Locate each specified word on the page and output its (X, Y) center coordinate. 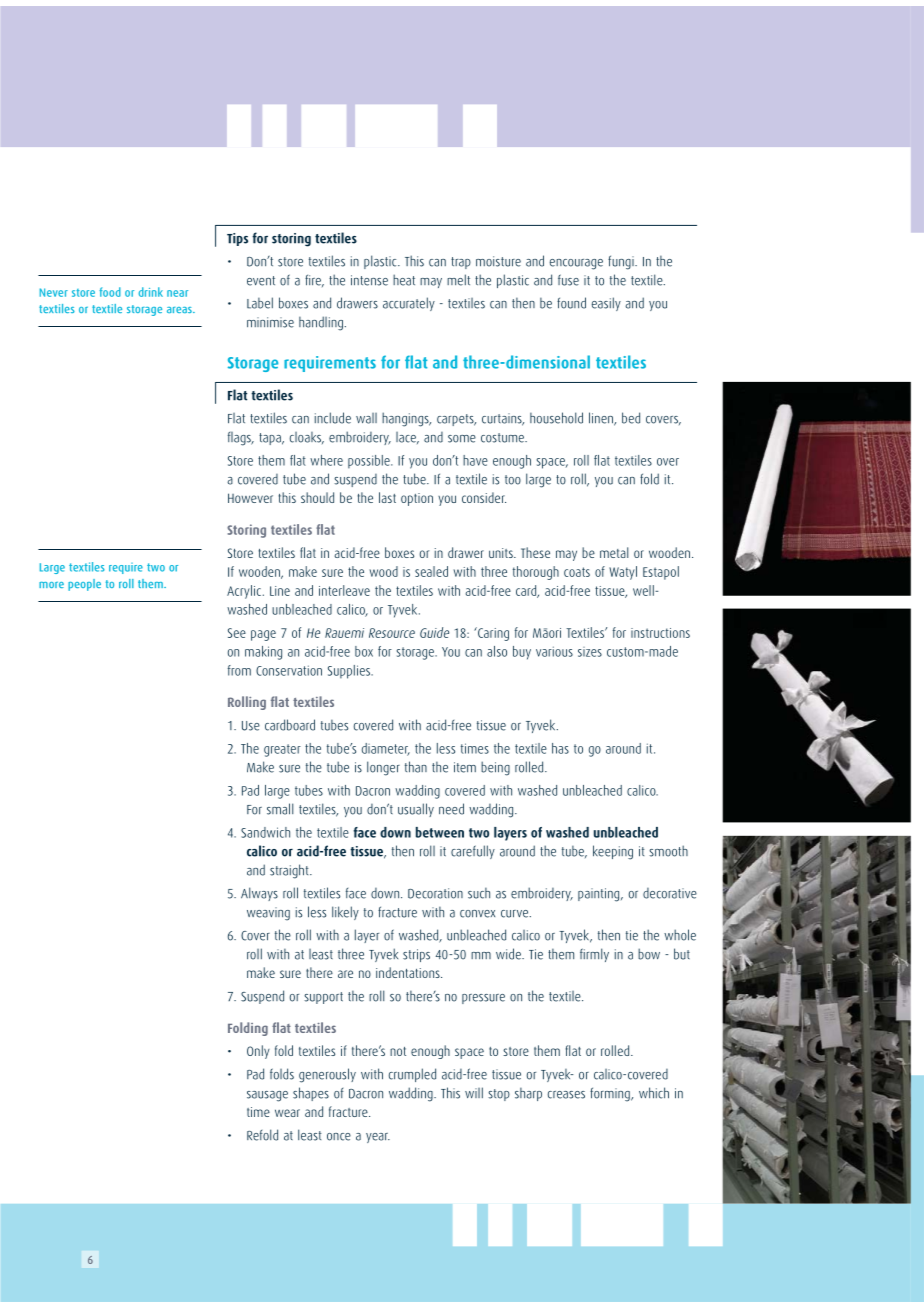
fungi (622, 262)
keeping (613, 852)
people (84, 585)
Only (258, 1052)
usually (416, 810)
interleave (344, 590)
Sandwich (265, 832)
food (110, 292)
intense (369, 280)
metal (614, 552)
